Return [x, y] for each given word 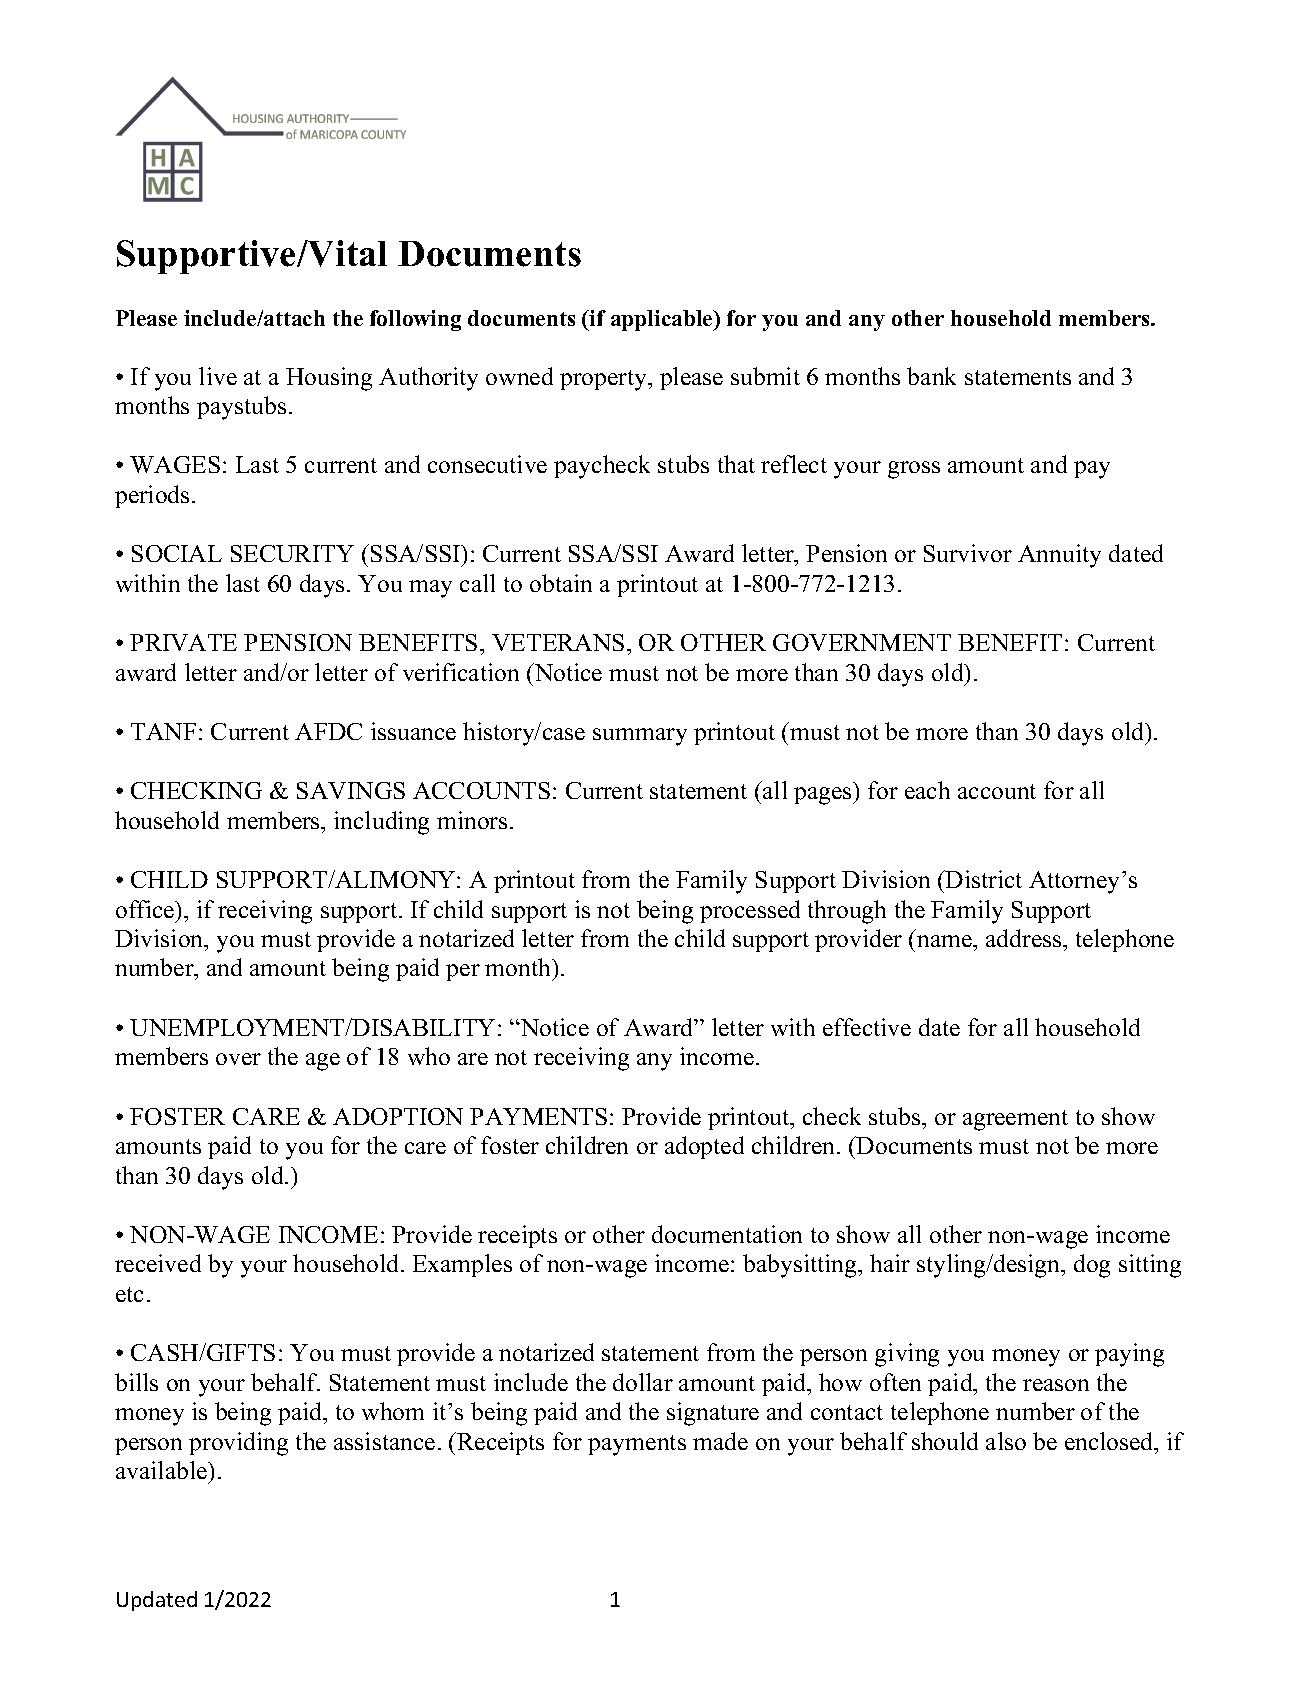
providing [238, 1444]
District [983, 879]
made [720, 1441]
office [146, 909]
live [218, 376]
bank [931, 376]
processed [750, 911]
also [1006, 1441]
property [605, 380]
